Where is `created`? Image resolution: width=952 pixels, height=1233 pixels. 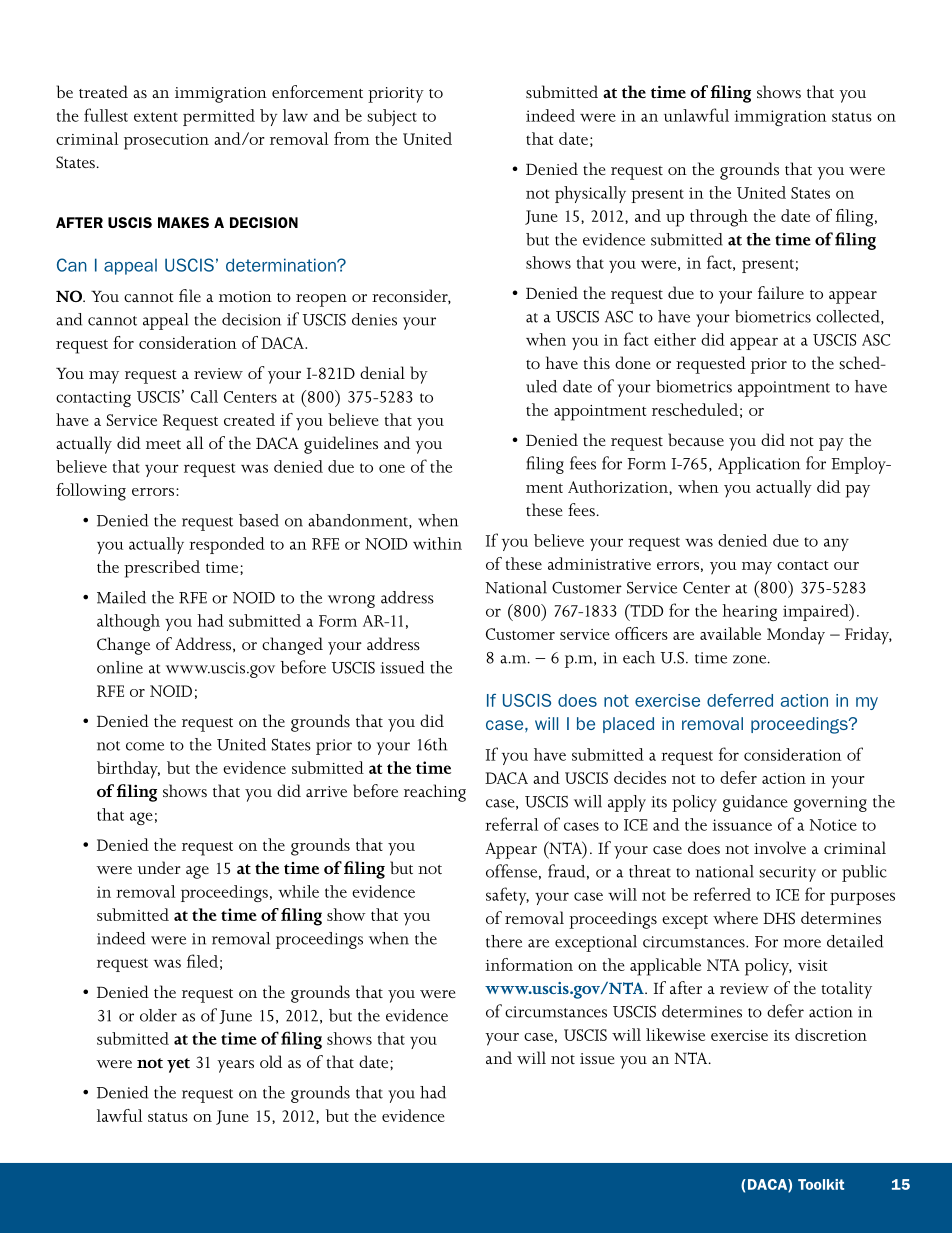 created is located at coordinates (249, 419).
